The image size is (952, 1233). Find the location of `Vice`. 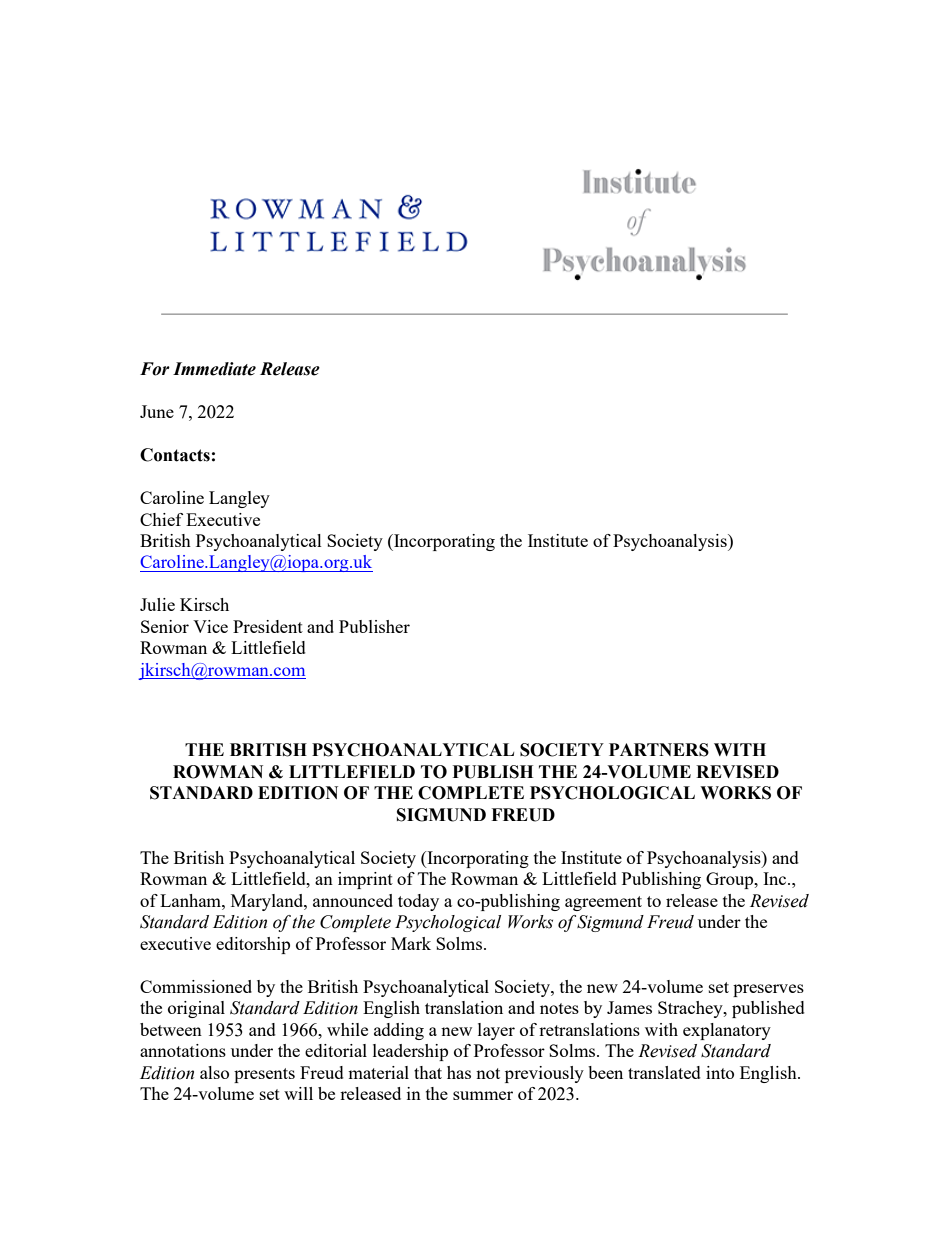

Vice is located at coordinates (210, 626).
